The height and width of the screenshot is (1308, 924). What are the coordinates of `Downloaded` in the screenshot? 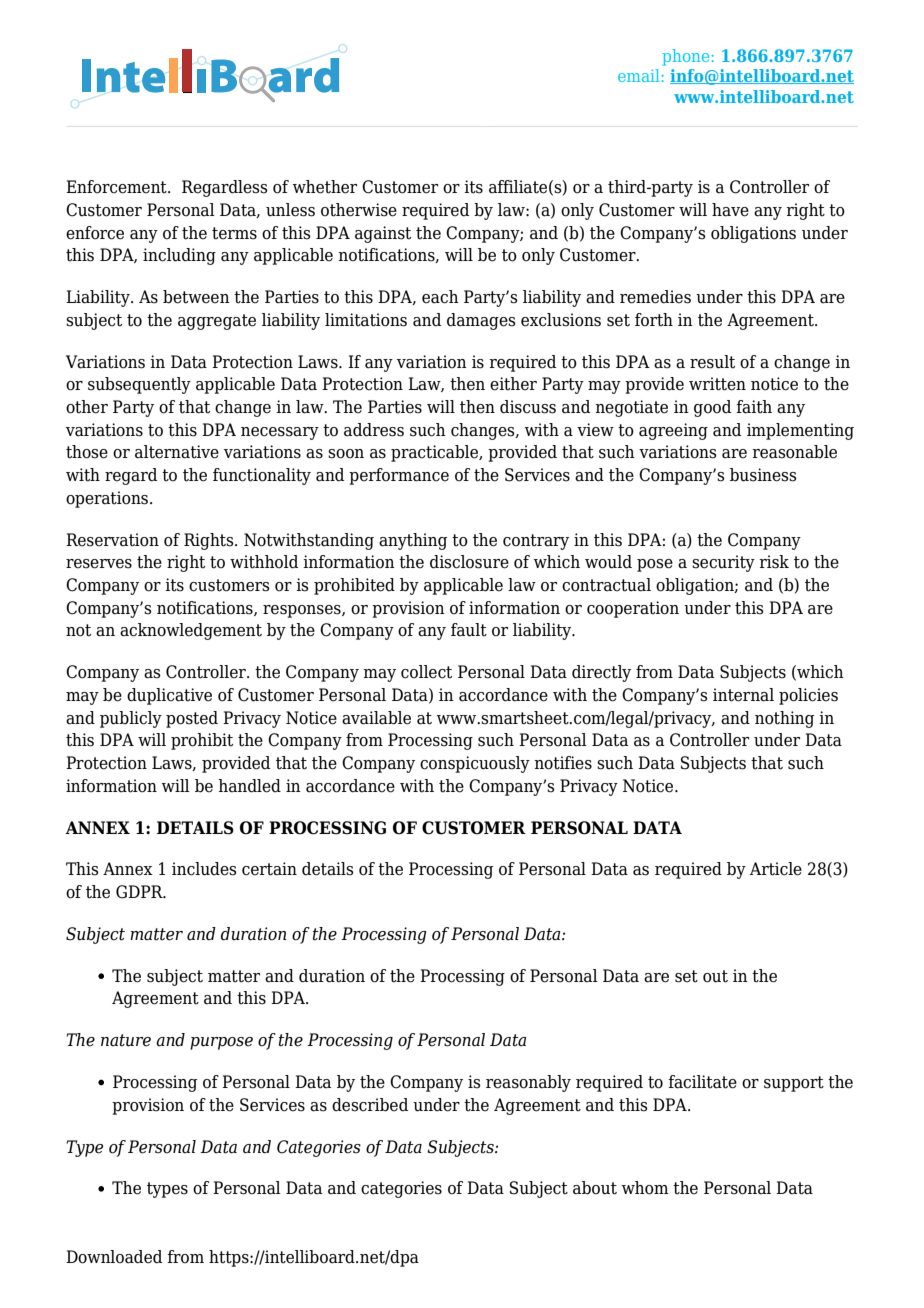 It's located at (114, 1257).
